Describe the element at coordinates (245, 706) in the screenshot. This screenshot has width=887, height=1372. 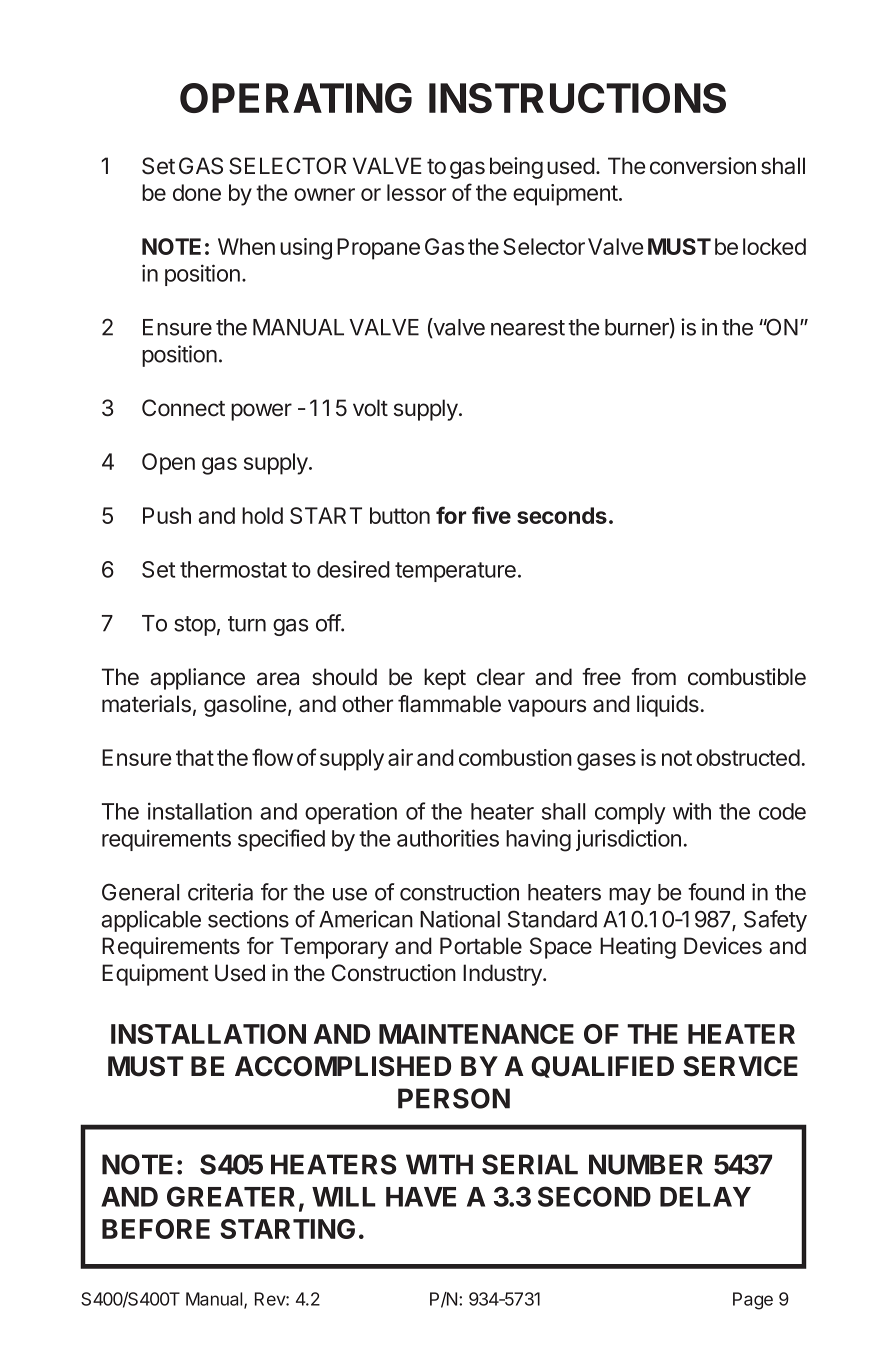
I see `gasoline` at that location.
